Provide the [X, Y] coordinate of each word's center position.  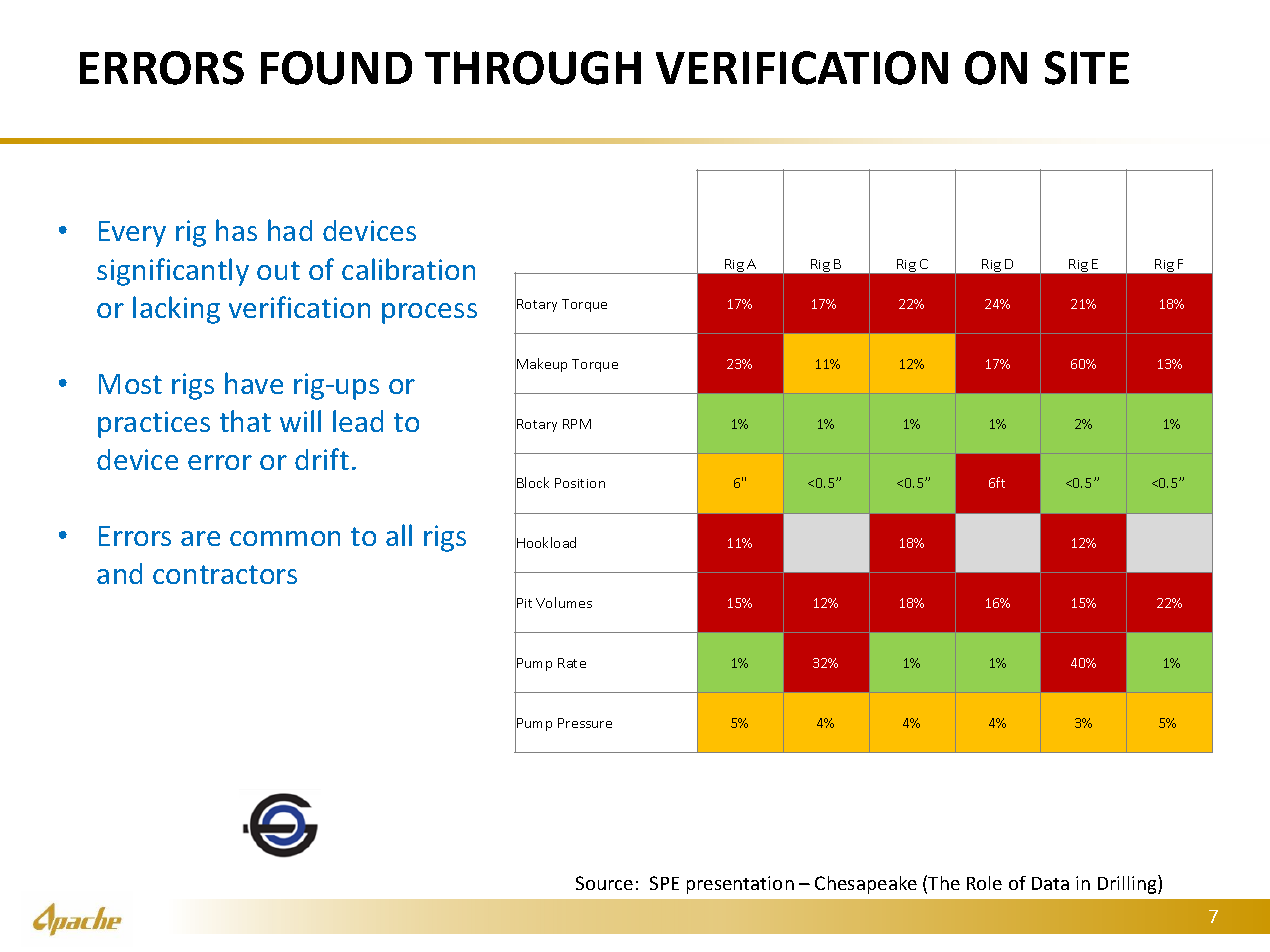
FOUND [336, 68]
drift [322, 459]
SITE [1087, 68]
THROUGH [533, 68]
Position [580, 483]
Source [604, 883]
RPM [577, 424]
